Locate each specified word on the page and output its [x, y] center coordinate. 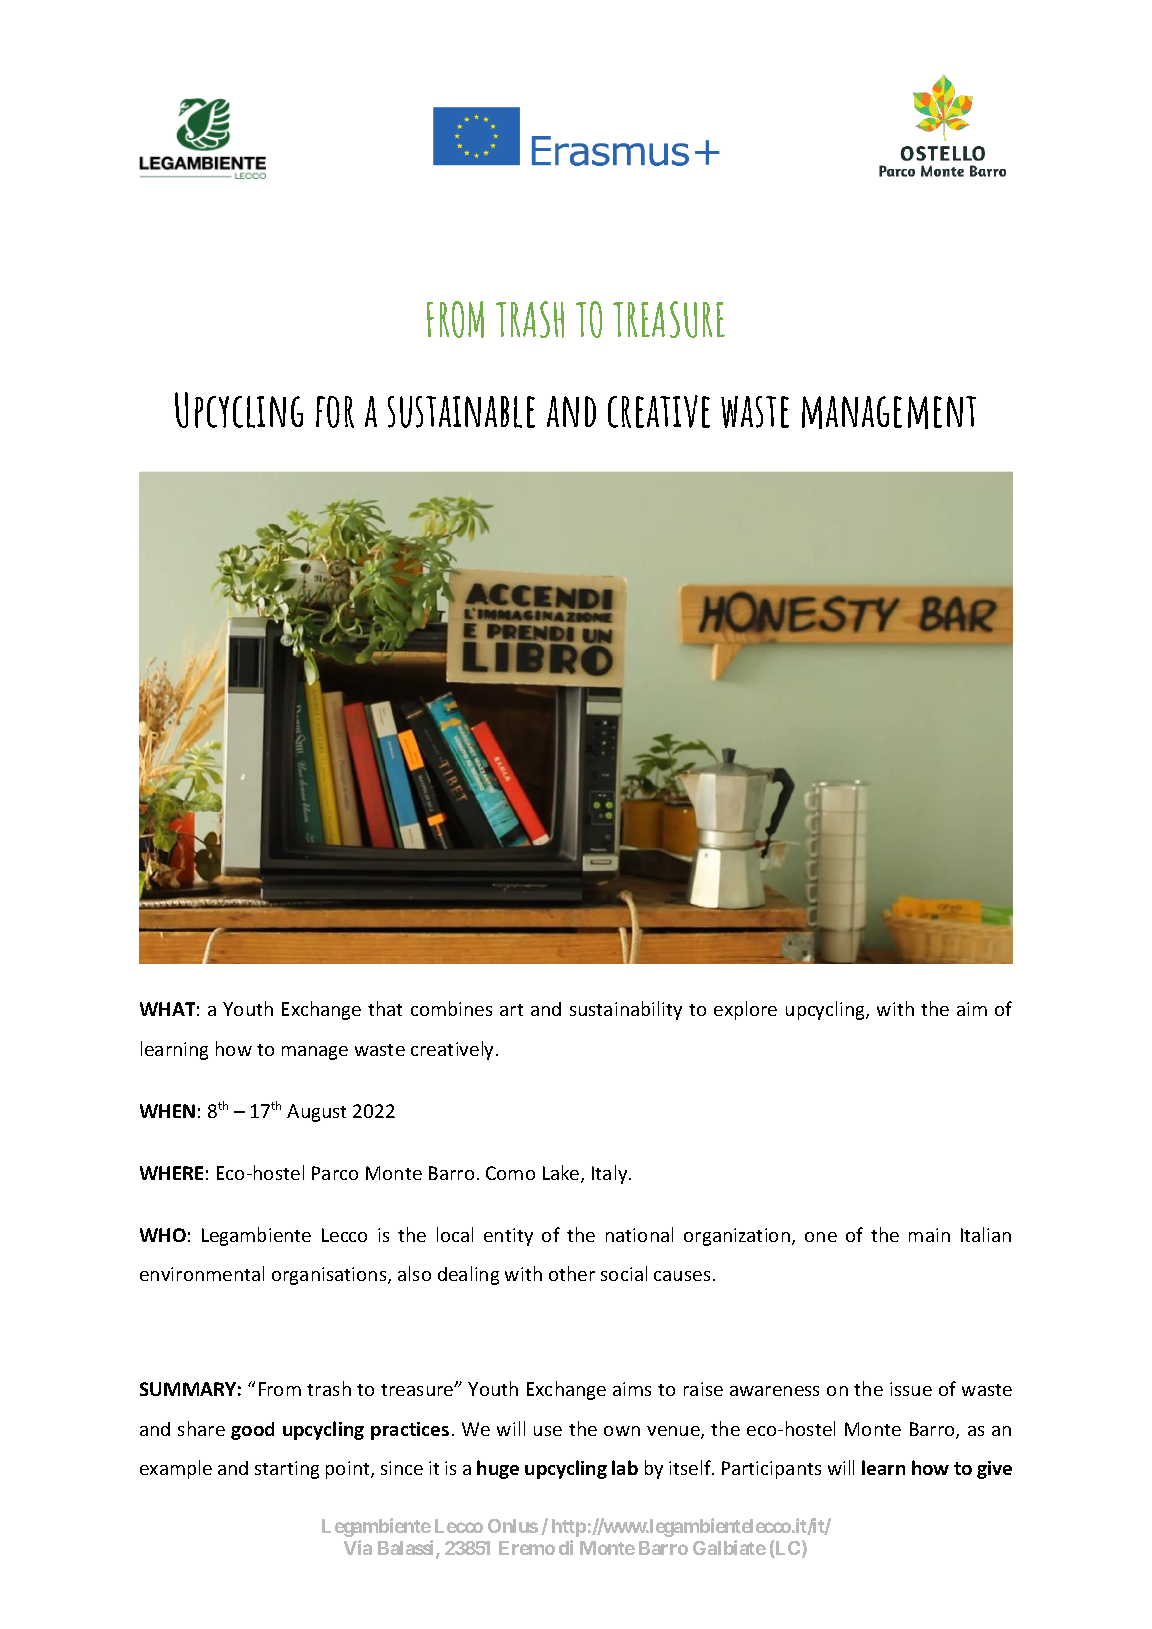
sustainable [461, 412]
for [335, 412]
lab [625, 1467]
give [994, 1470]
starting [287, 1470]
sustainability [626, 1010]
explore [745, 1010]
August [316, 1113]
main [929, 1235]
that [385, 1008]
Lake [562, 1174]
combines [451, 1008]
